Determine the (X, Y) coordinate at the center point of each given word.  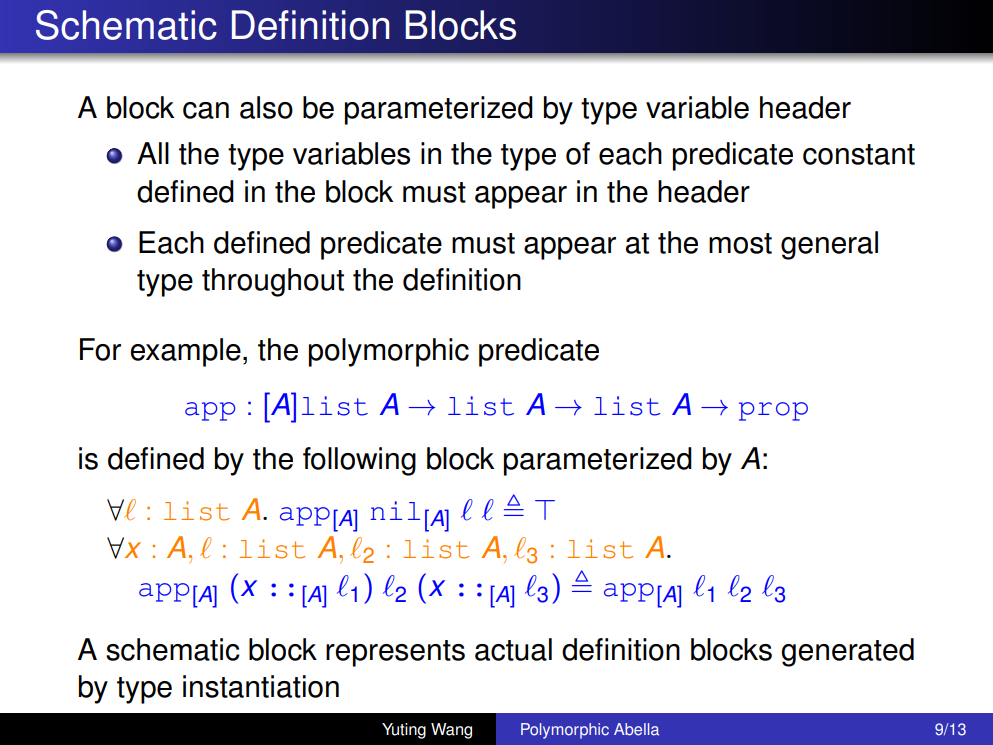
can (206, 110)
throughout (273, 282)
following (359, 461)
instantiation (261, 686)
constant (859, 154)
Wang (451, 731)
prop (773, 411)
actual (513, 649)
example (185, 352)
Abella (636, 729)
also (266, 107)
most (740, 243)
